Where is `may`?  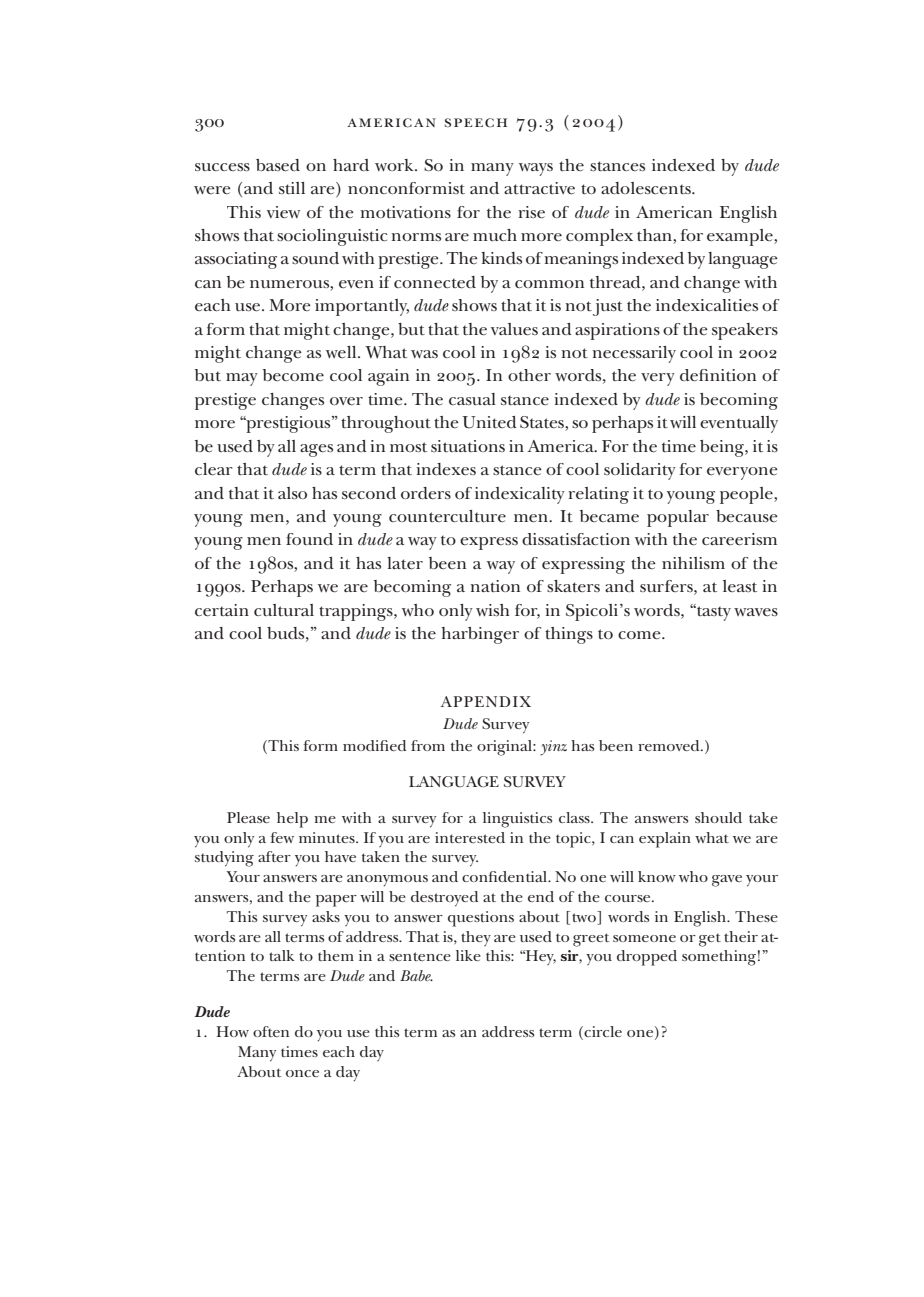 may is located at coordinates (242, 379).
